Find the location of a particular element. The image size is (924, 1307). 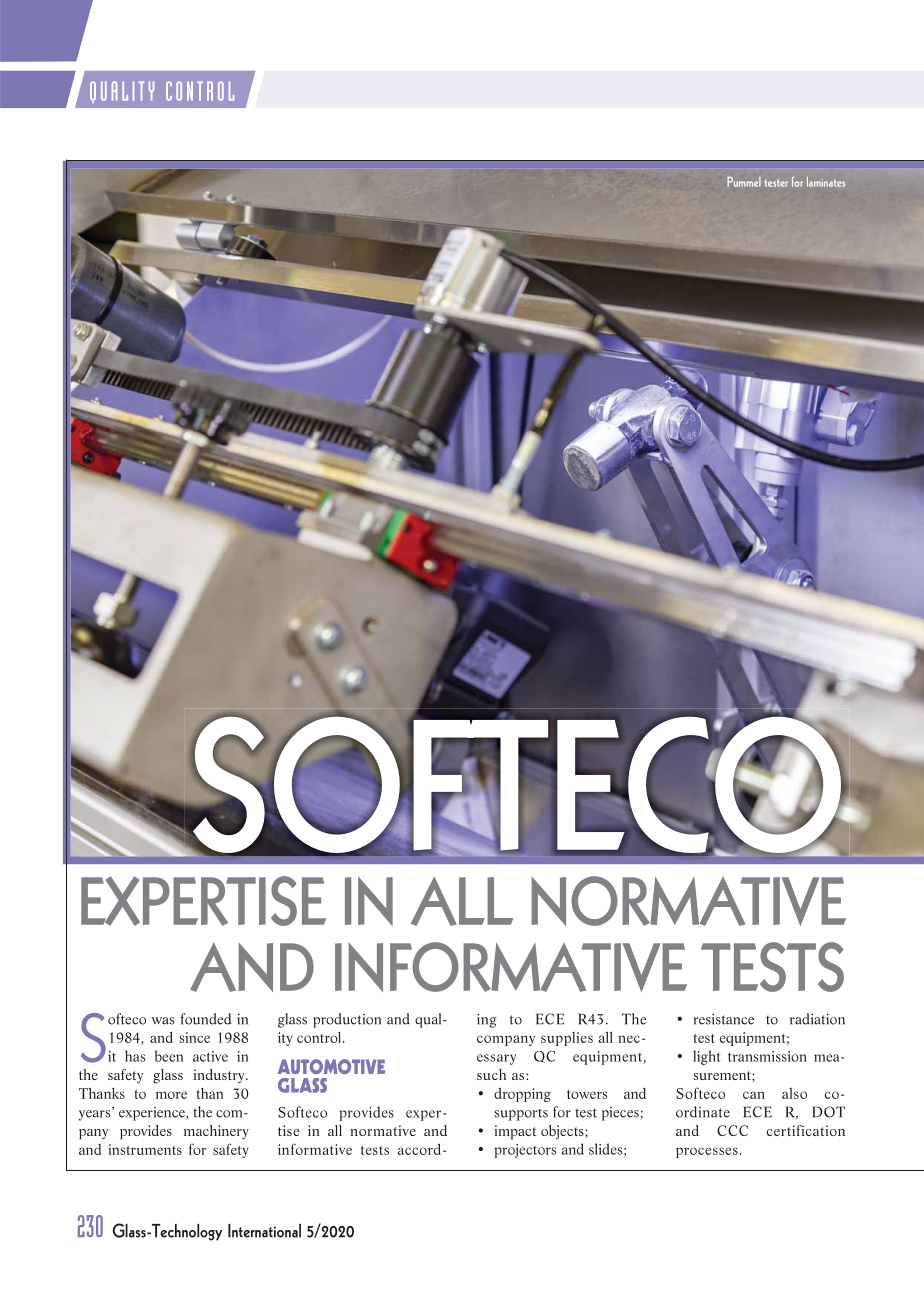

supplies is located at coordinates (567, 1039).
